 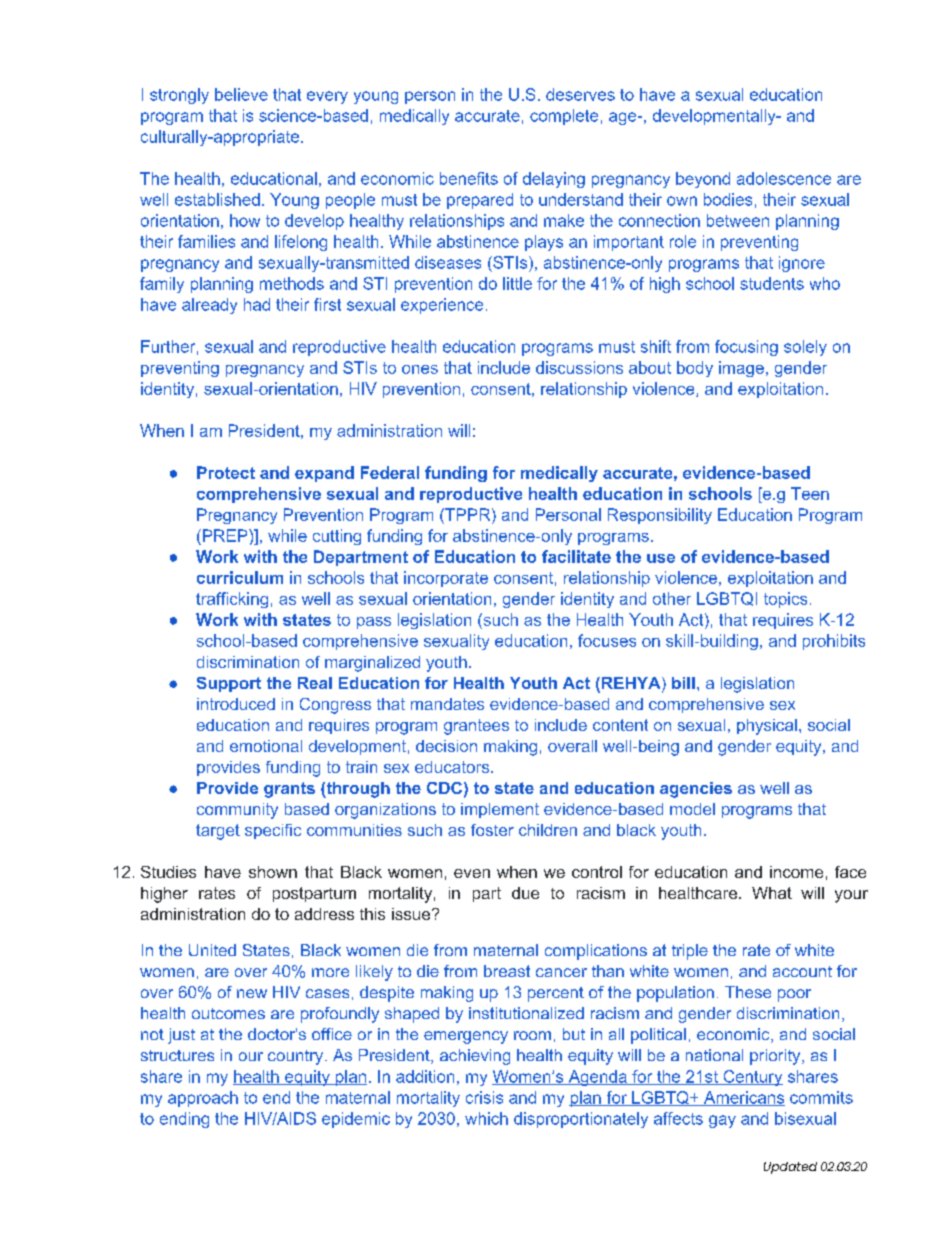 I want to click on complete, so click(x=564, y=117).
